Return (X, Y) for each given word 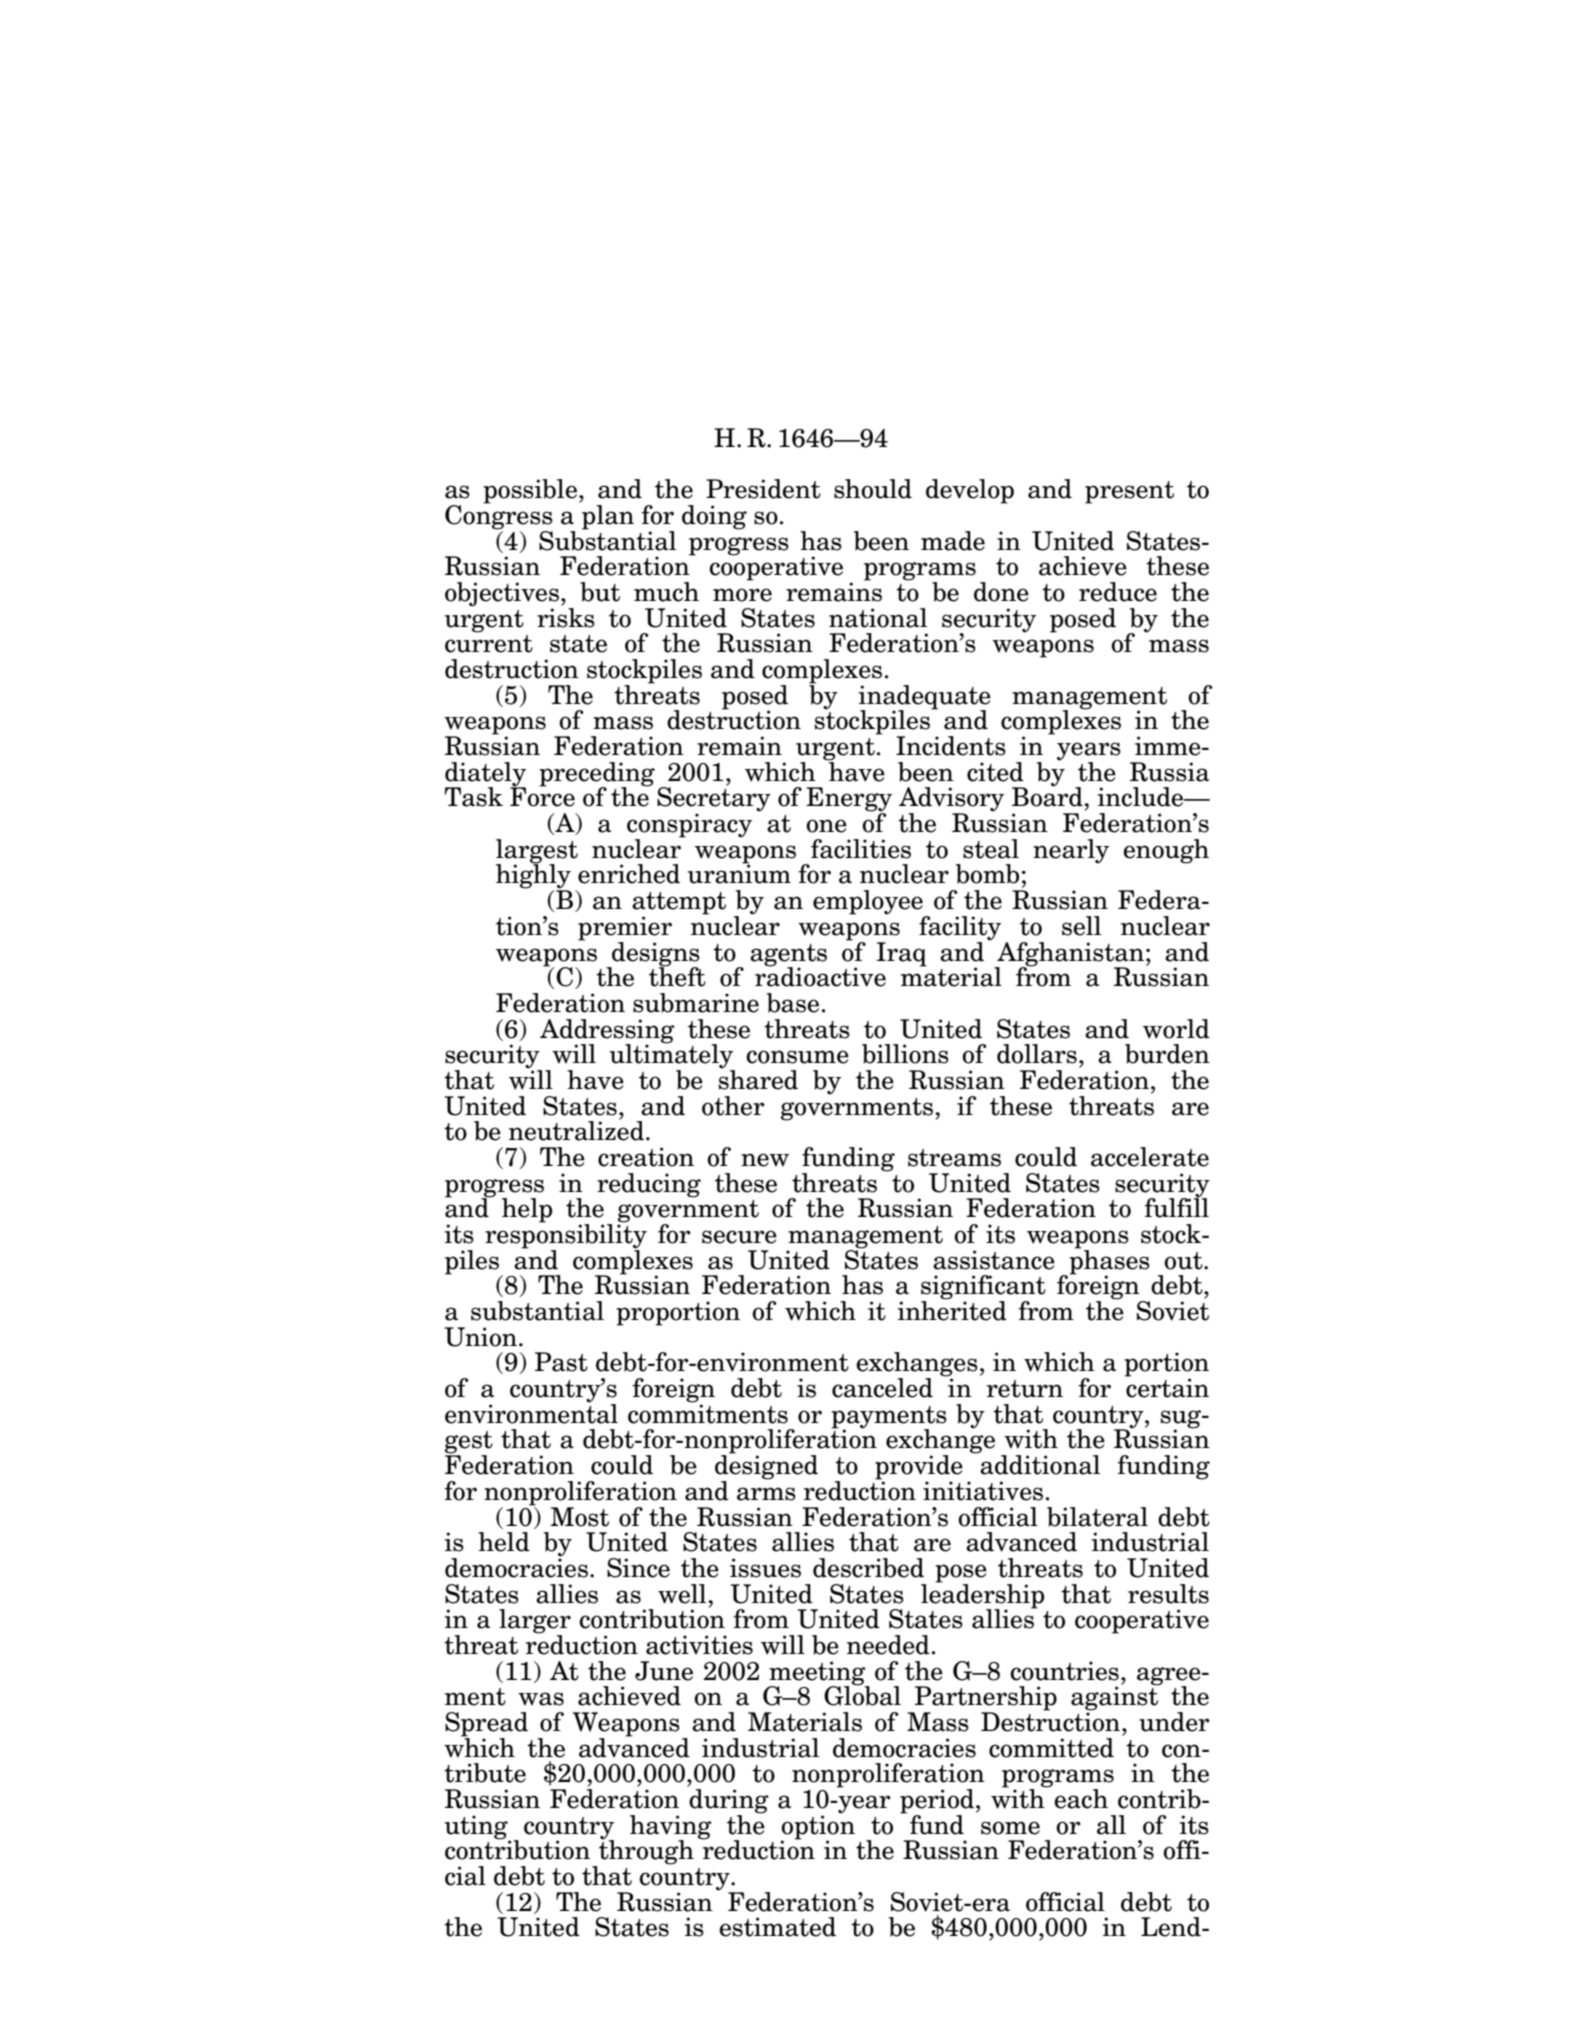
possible (530, 491)
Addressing (607, 1032)
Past (561, 1362)
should (873, 489)
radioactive (820, 976)
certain (1167, 1387)
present (1129, 492)
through (646, 1851)
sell (1081, 926)
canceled (882, 1388)
